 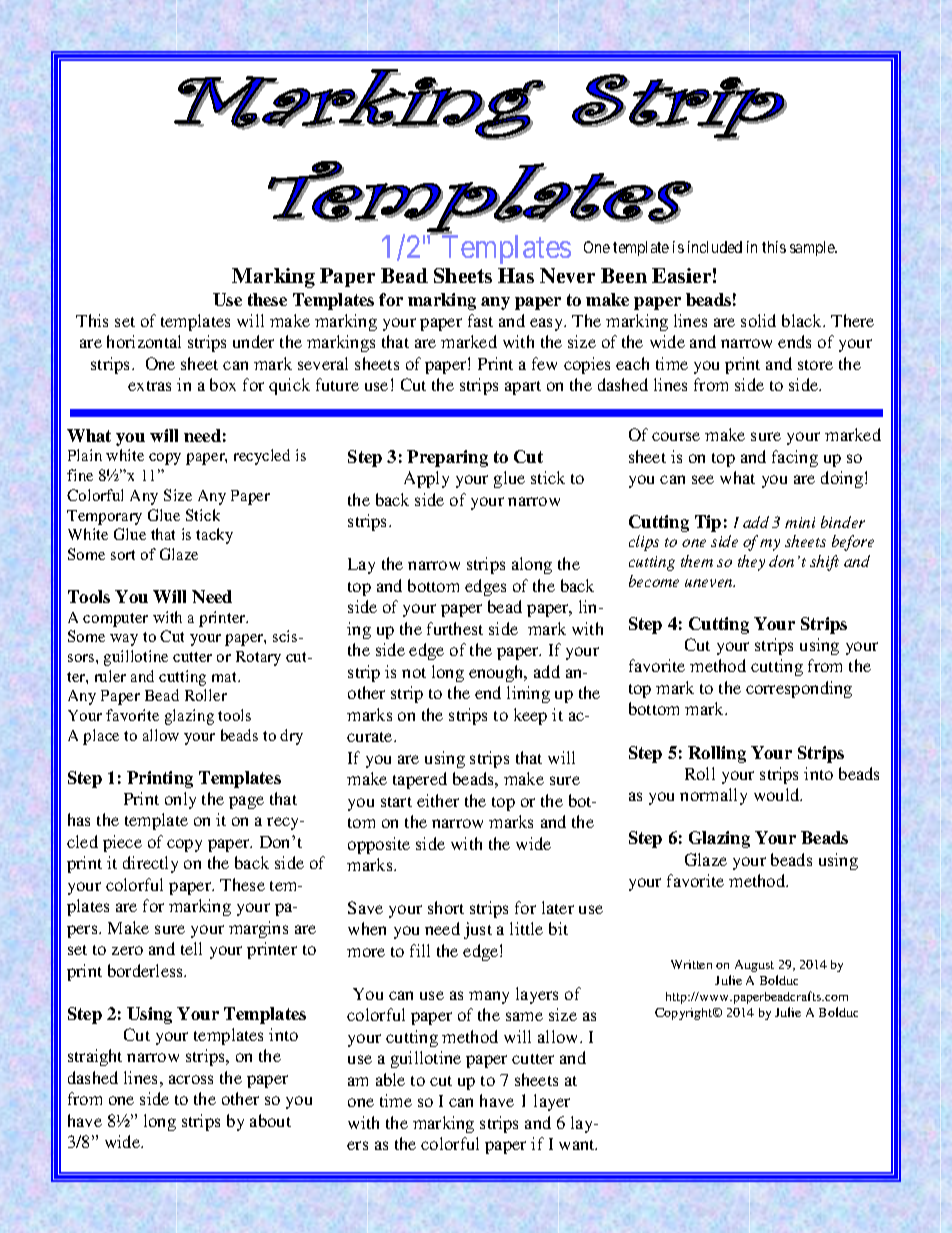 What do you see at coordinates (191, 1079) in the screenshot?
I see `across` at bounding box center [191, 1079].
